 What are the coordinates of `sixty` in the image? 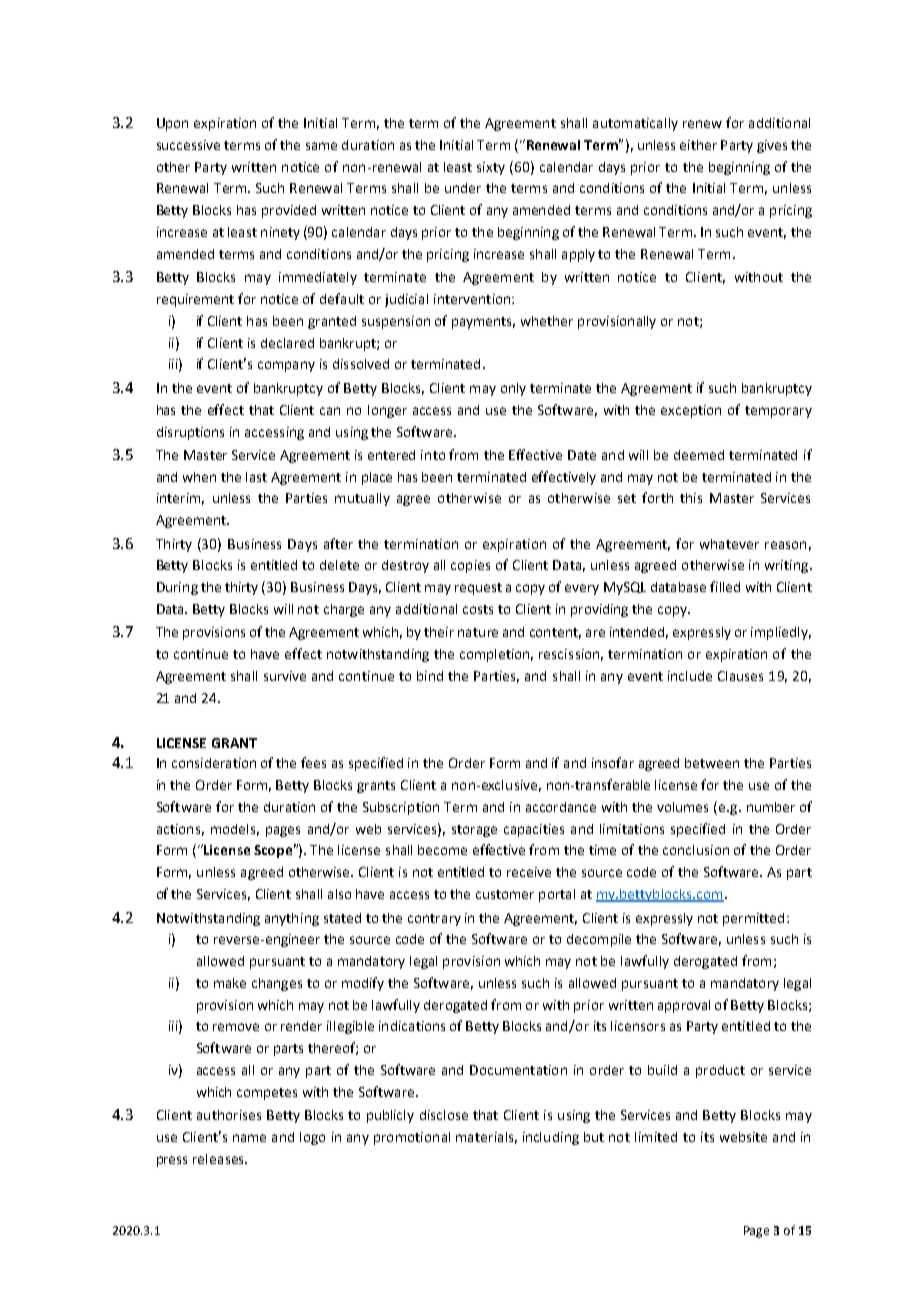 It's located at (491, 168).
